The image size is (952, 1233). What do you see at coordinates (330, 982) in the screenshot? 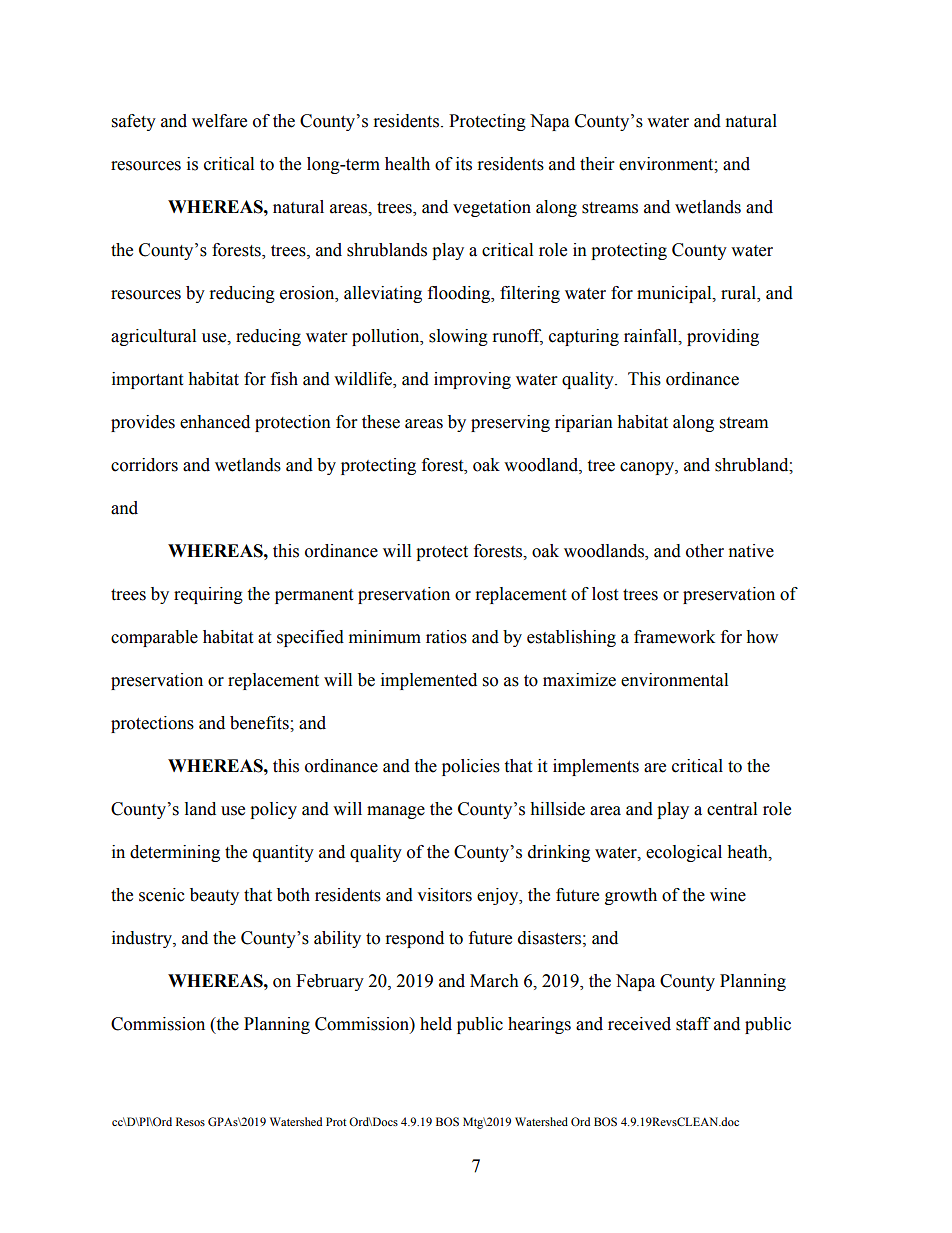
I see `February` at bounding box center [330, 982].
